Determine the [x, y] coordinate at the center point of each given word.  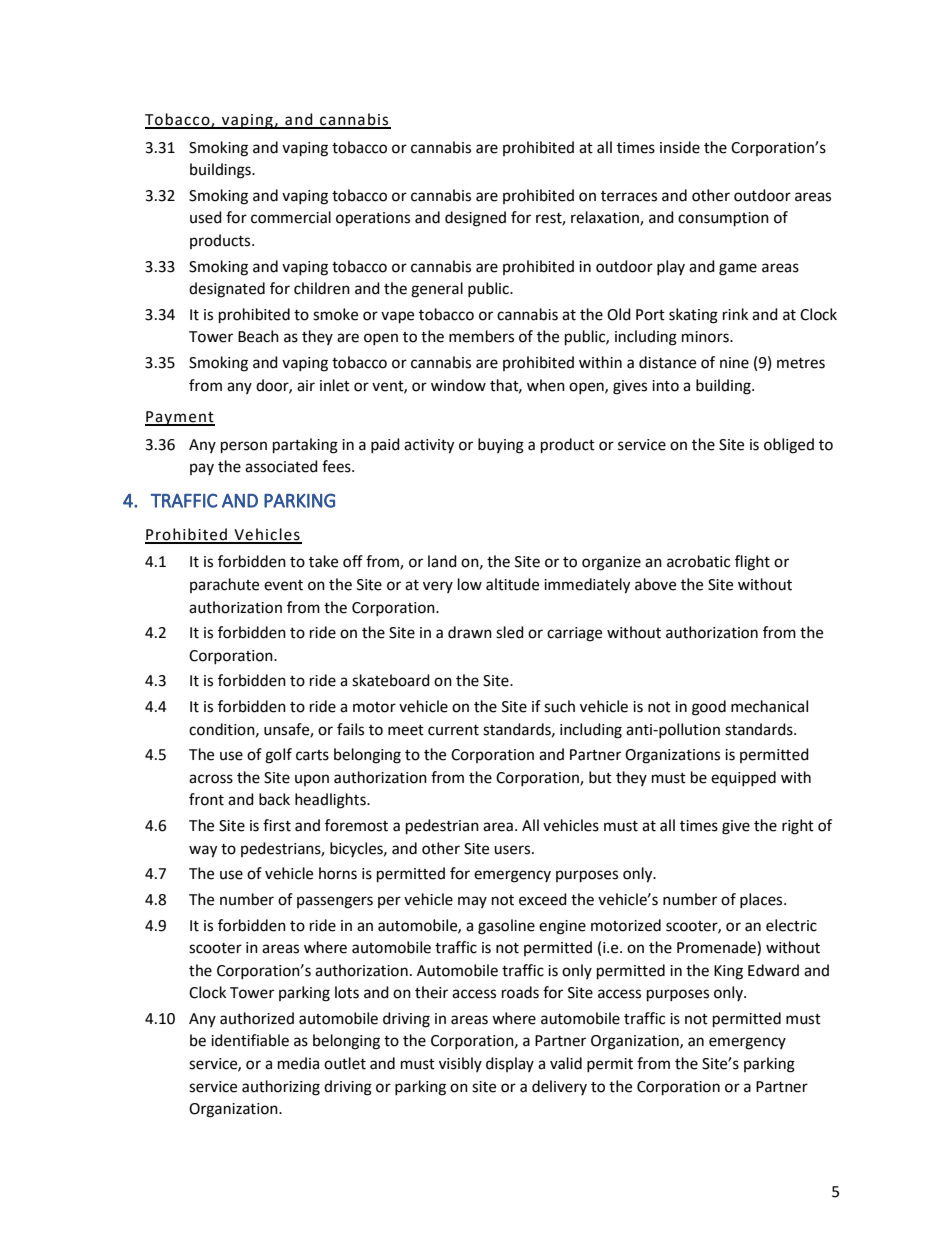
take [323, 561]
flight [752, 563]
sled [510, 632]
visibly [460, 1064]
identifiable [250, 1040]
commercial [291, 217]
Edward [773, 970]
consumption [723, 219]
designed [475, 219]
